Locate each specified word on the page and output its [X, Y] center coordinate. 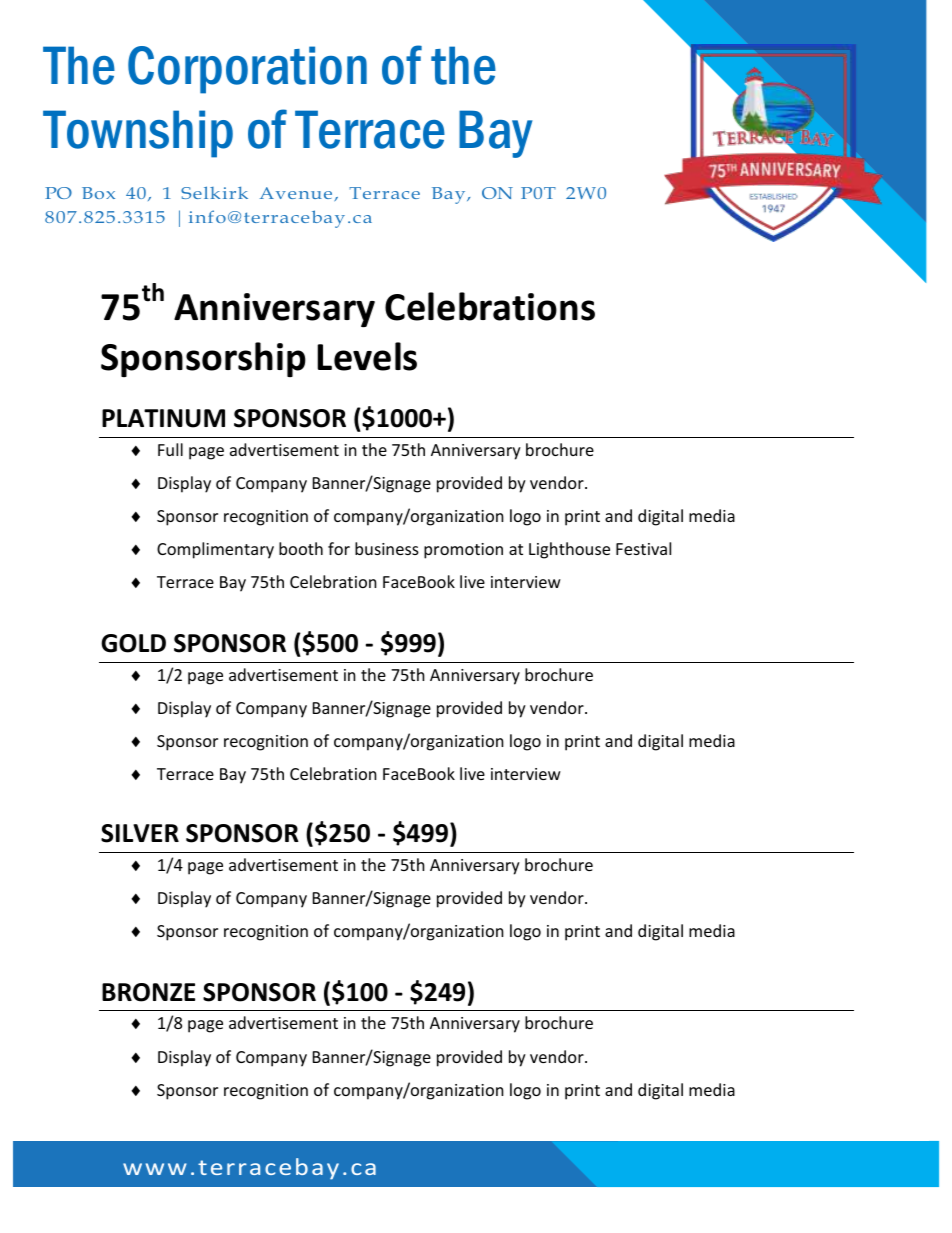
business [387, 548]
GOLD [133, 643]
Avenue [297, 194]
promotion [463, 551]
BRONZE [148, 992]
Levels [367, 356]
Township [138, 134]
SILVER [140, 833]
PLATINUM [163, 418]
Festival [643, 548]
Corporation [247, 70]
